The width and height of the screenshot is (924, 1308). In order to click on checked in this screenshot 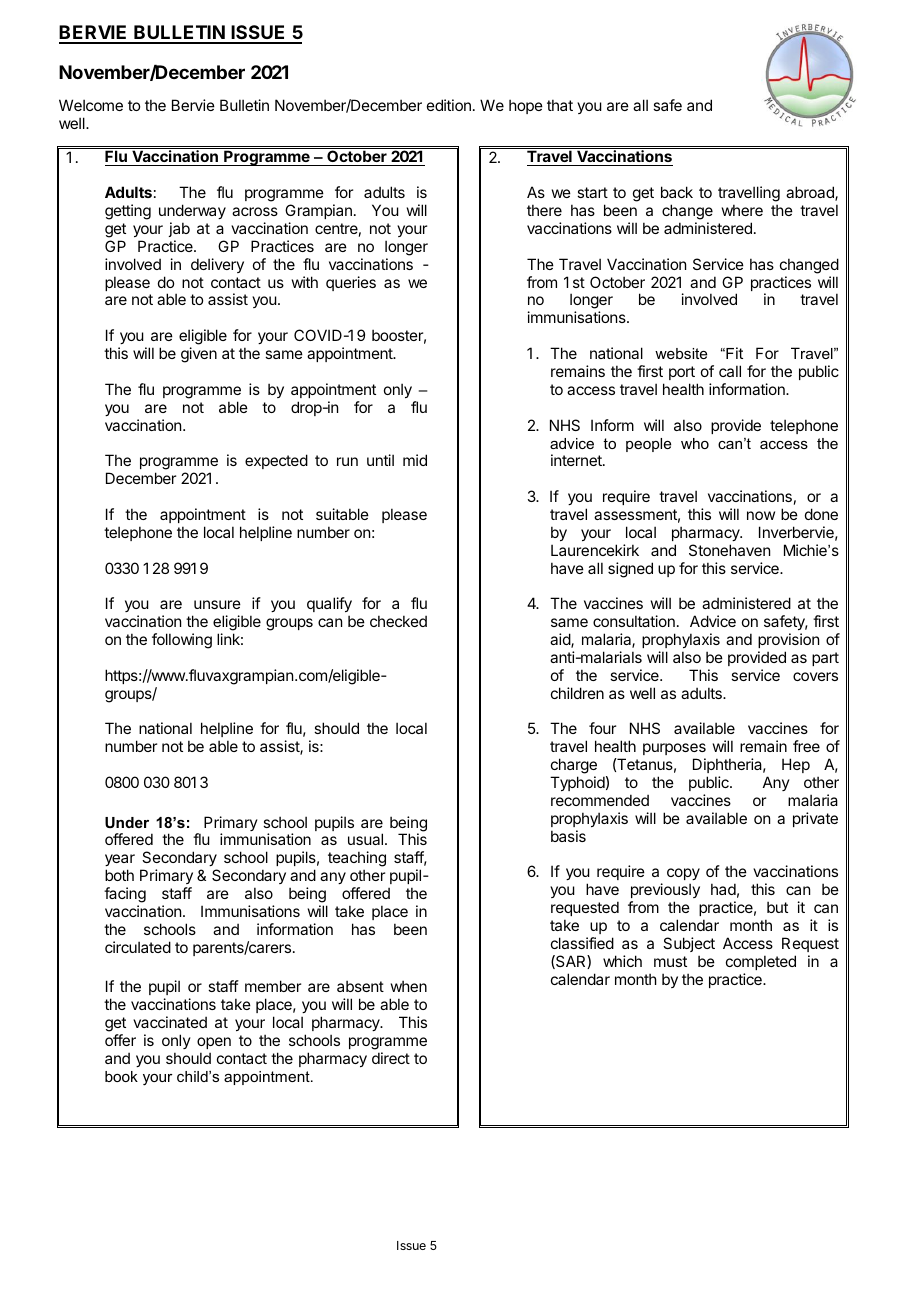, I will do `click(398, 621)`.
